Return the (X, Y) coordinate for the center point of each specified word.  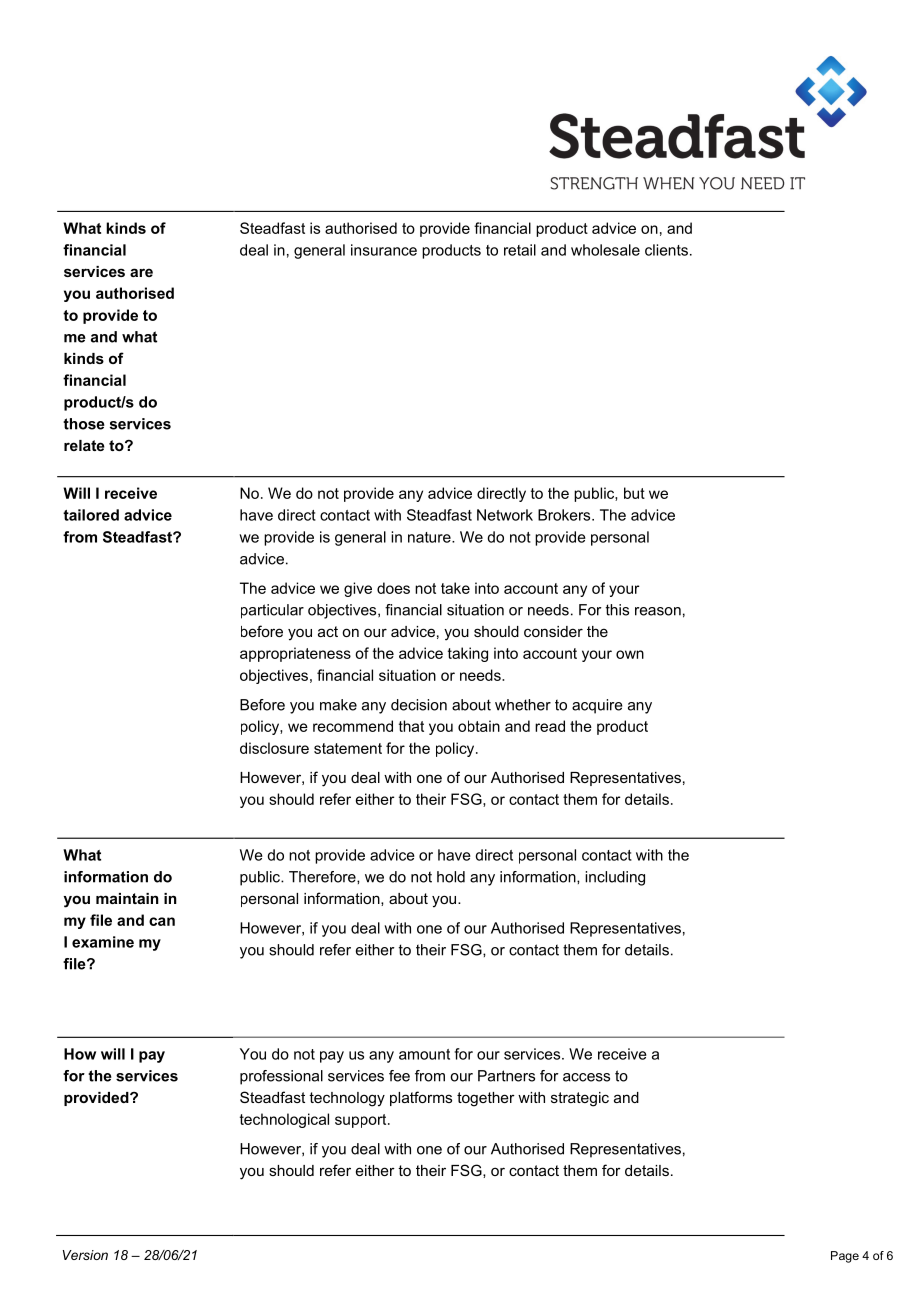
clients (666, 250)
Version (85, 1255)
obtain (479, 726)
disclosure (274, 748)
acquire (597, 706)
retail (520, 250)
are (141, 272)
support (362, 1121)
